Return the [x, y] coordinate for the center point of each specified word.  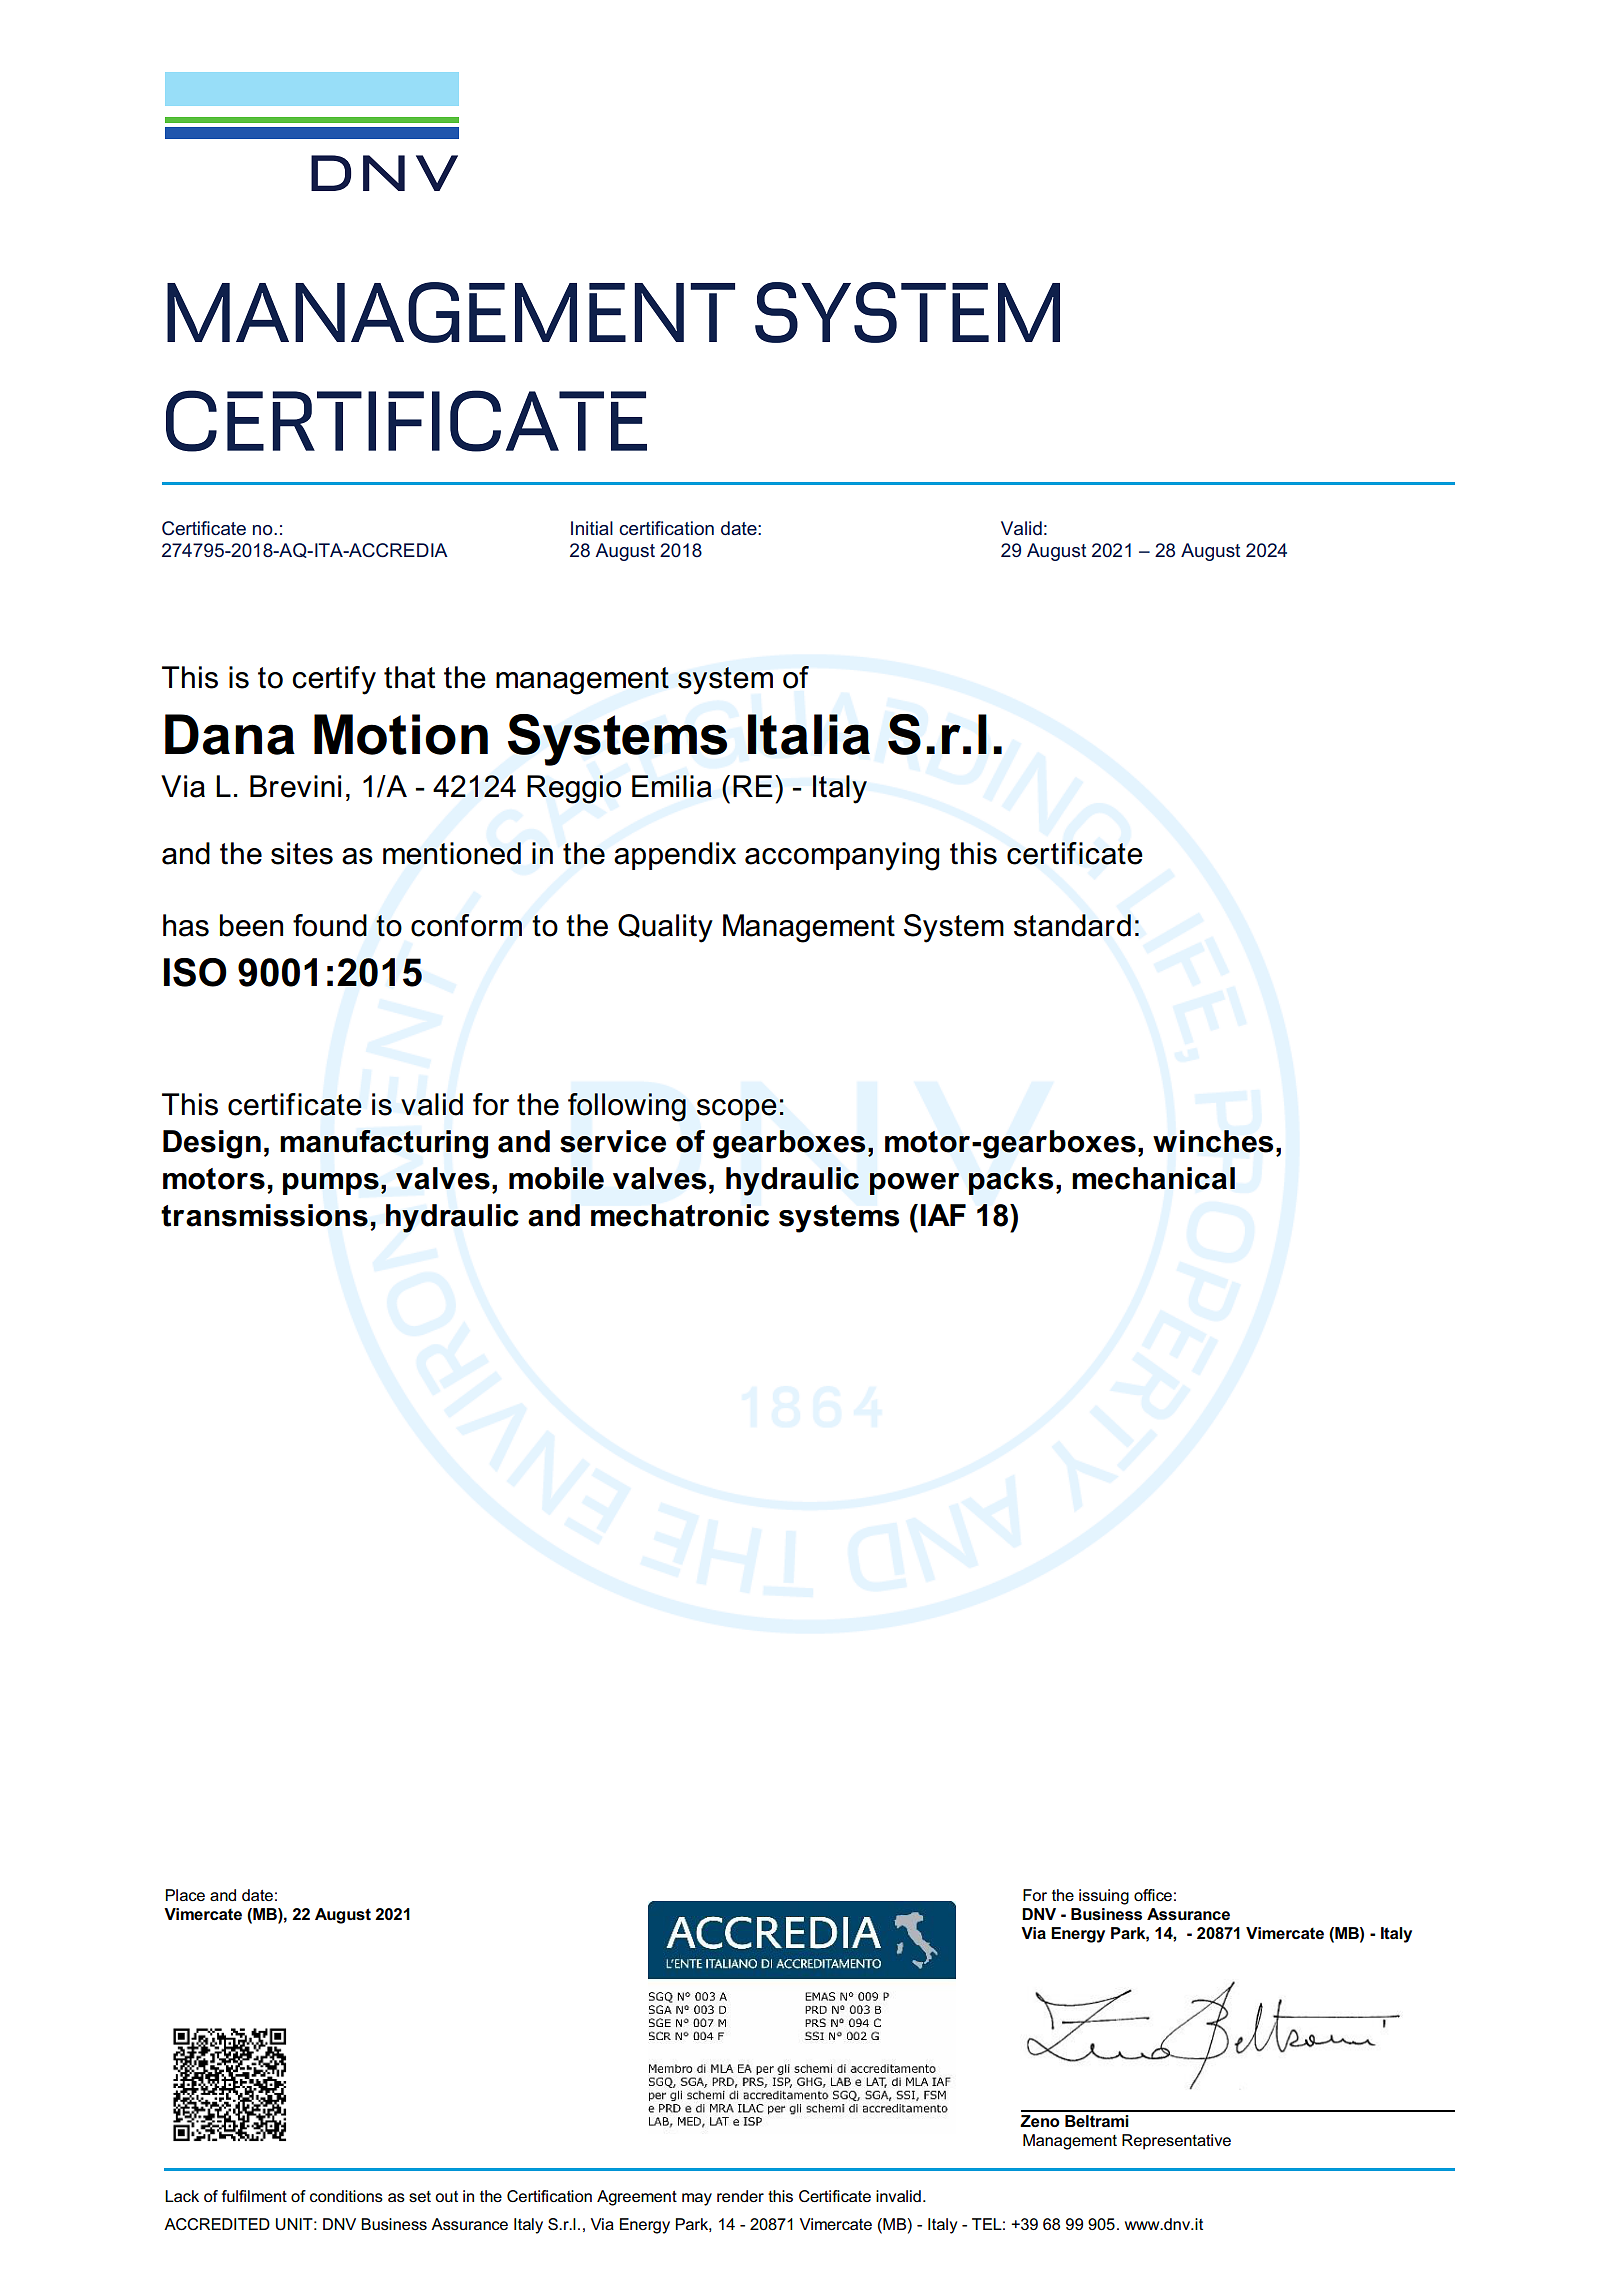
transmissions [264, 1215]
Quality [665, 928]
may [697, 2199]
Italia [809, 734]
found [330, 925]
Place [185, 1895]
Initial [592, 528]
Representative [1176, 2142]
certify [334, 680]
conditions [346, 2196]
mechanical [1153, 1178]
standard [1072, 925]
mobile [556, 1178]
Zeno [1040, 2121]
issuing [1104, 1897]
